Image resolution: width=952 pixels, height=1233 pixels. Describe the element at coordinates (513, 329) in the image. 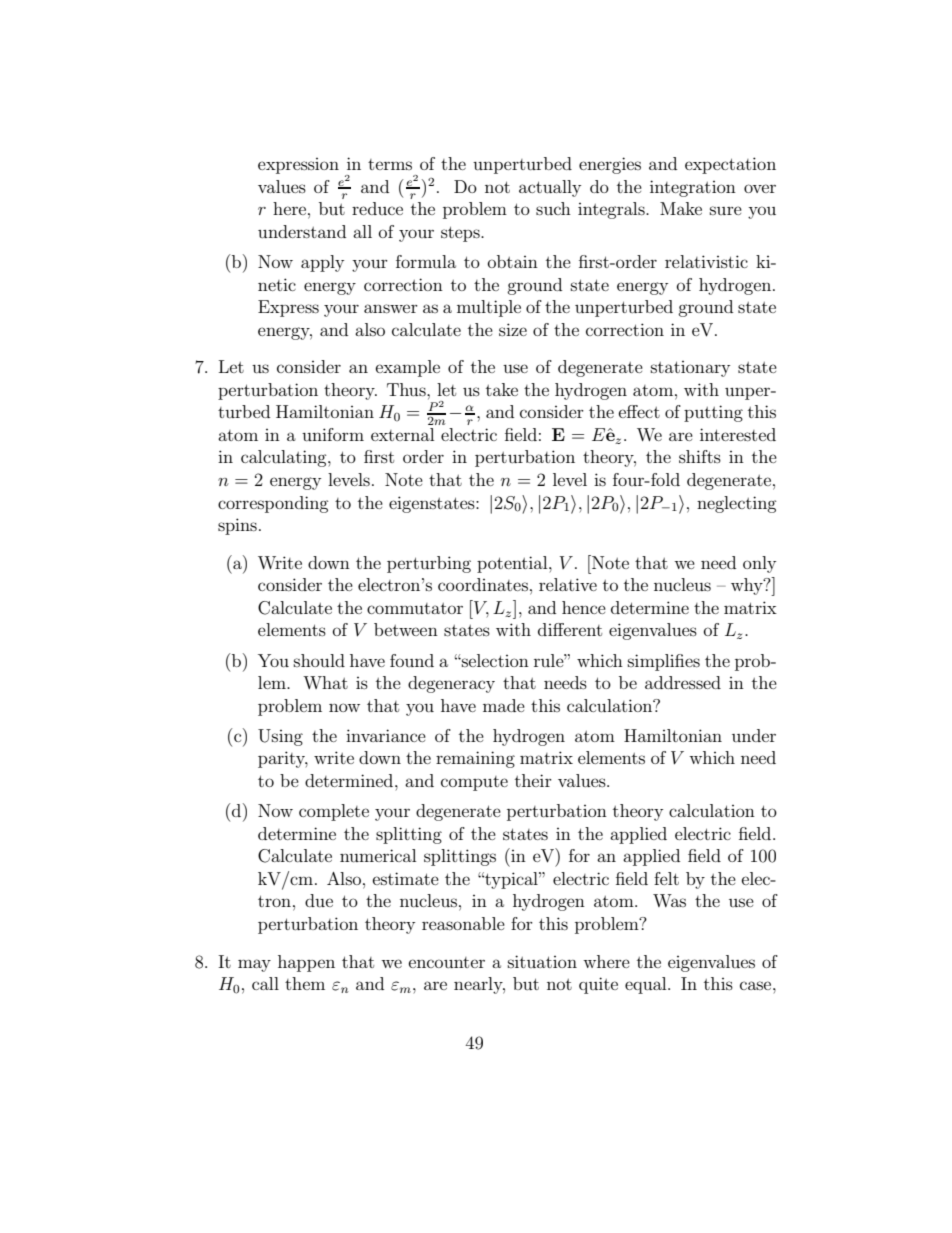

I see `size` at that location.
